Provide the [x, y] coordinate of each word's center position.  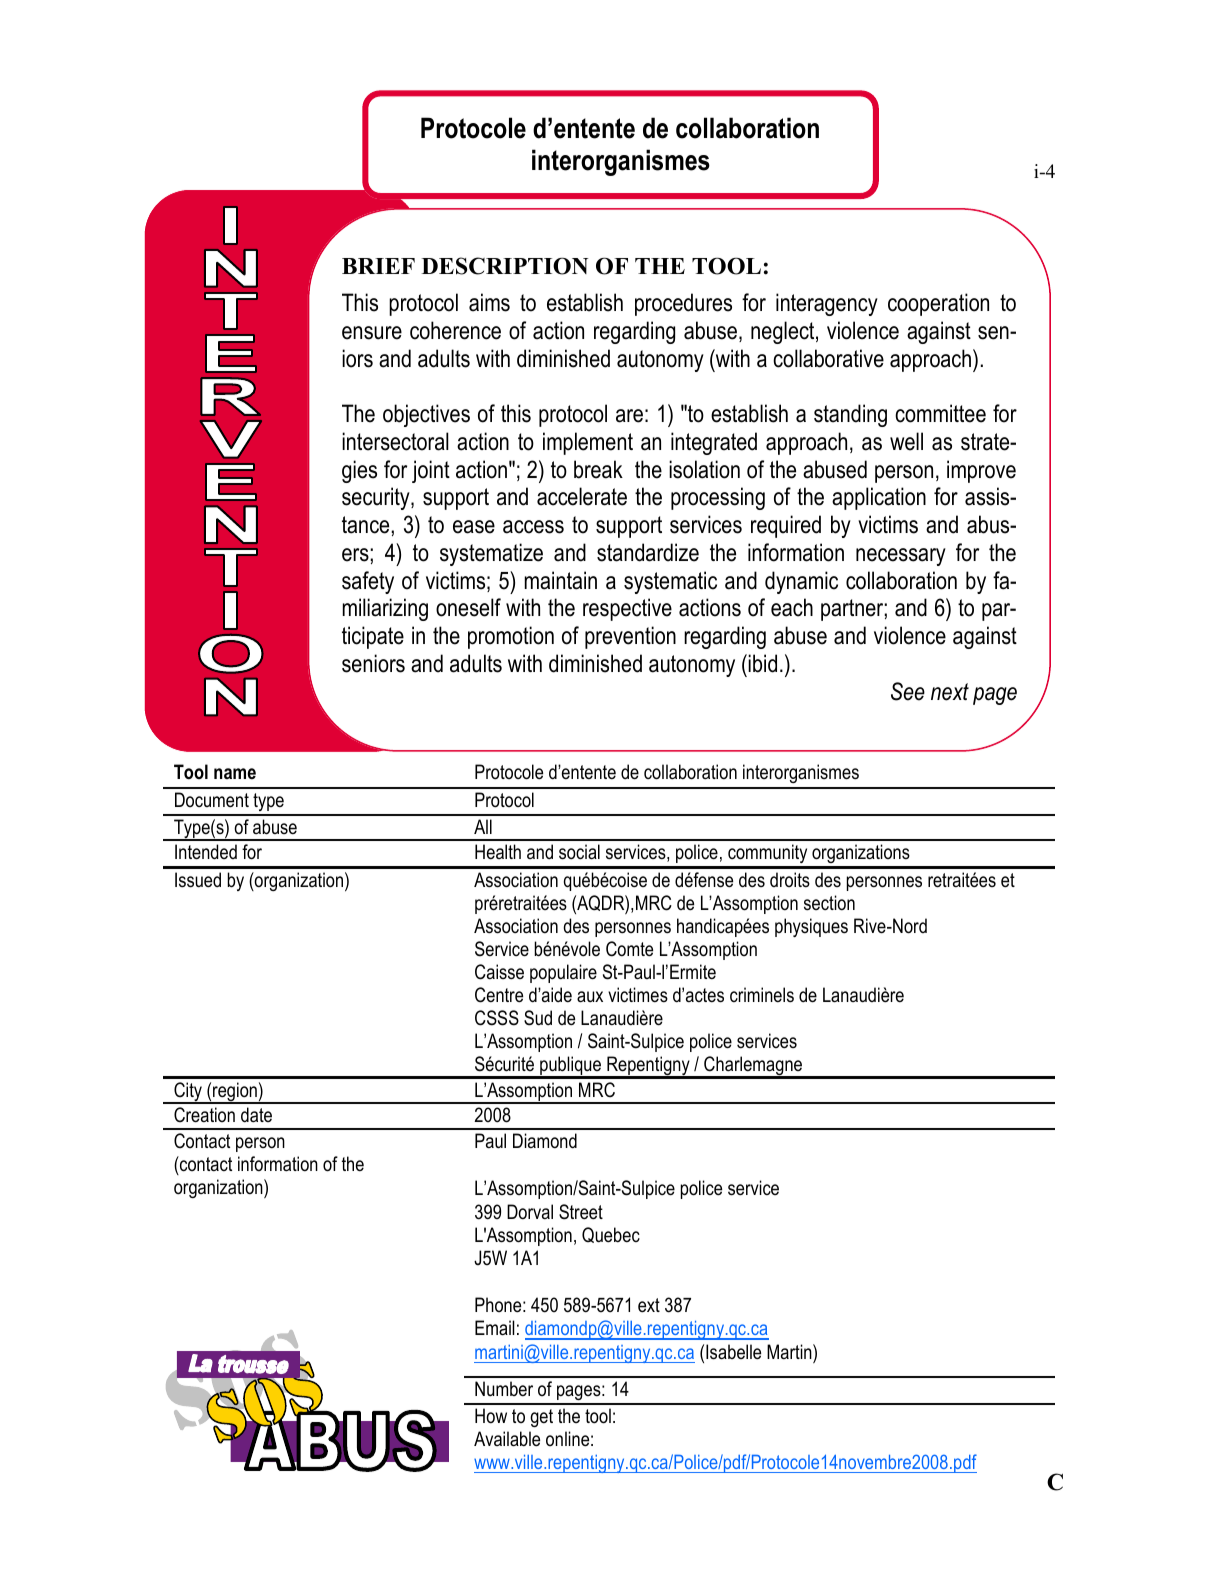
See [908, 691]
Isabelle [733, 1352]
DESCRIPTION [504, 266]
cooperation [938, 304]
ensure [372, 333]
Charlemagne [753, 1067]
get [541, 1418]
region [235, 1093]
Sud [538, 1018]
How [491, 1416]
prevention [630, 637]
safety [368, 582]
